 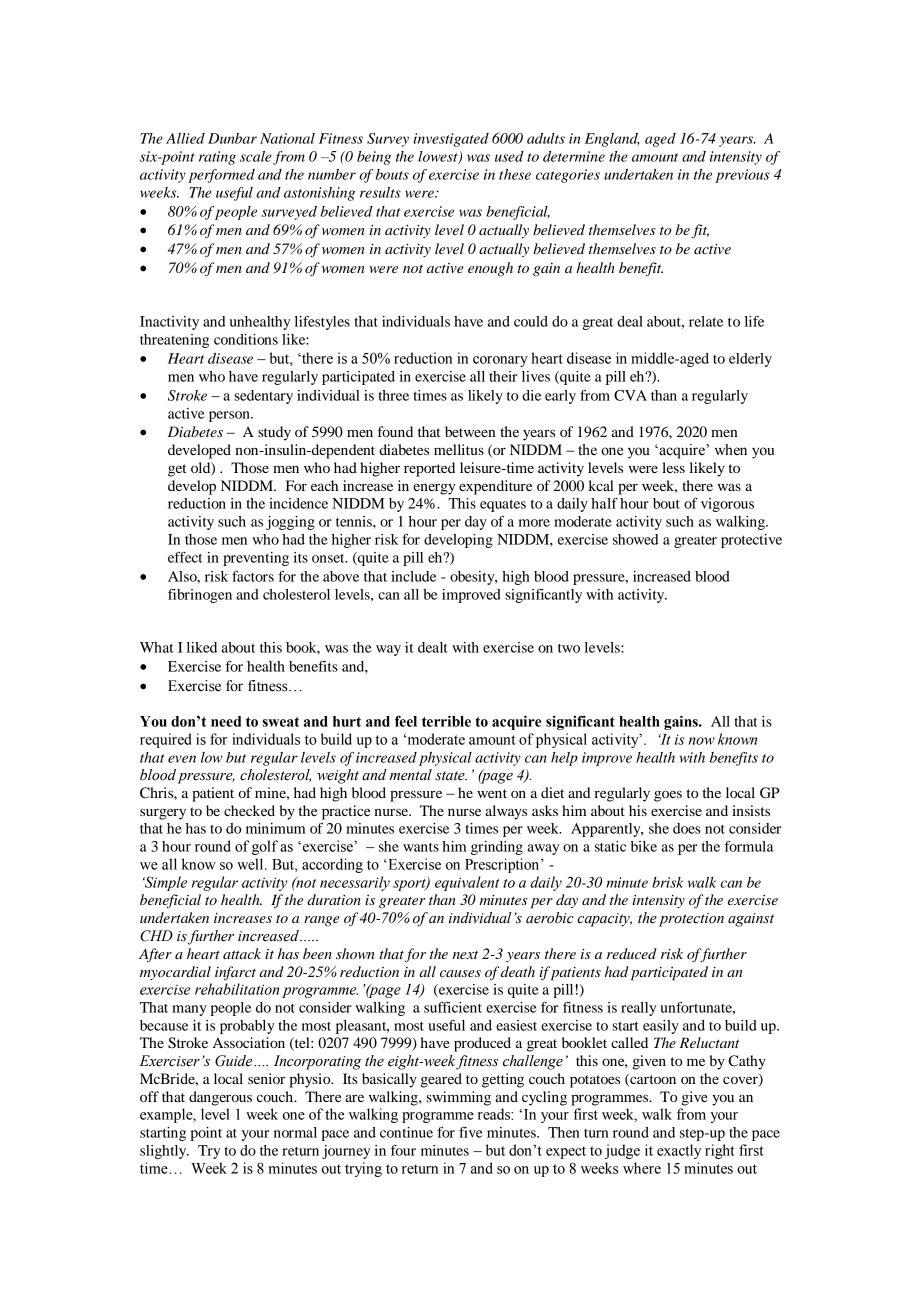 What do you see at coordinates (221, 176) in the image?
I see `performed` at bounding box center [221, 176].
